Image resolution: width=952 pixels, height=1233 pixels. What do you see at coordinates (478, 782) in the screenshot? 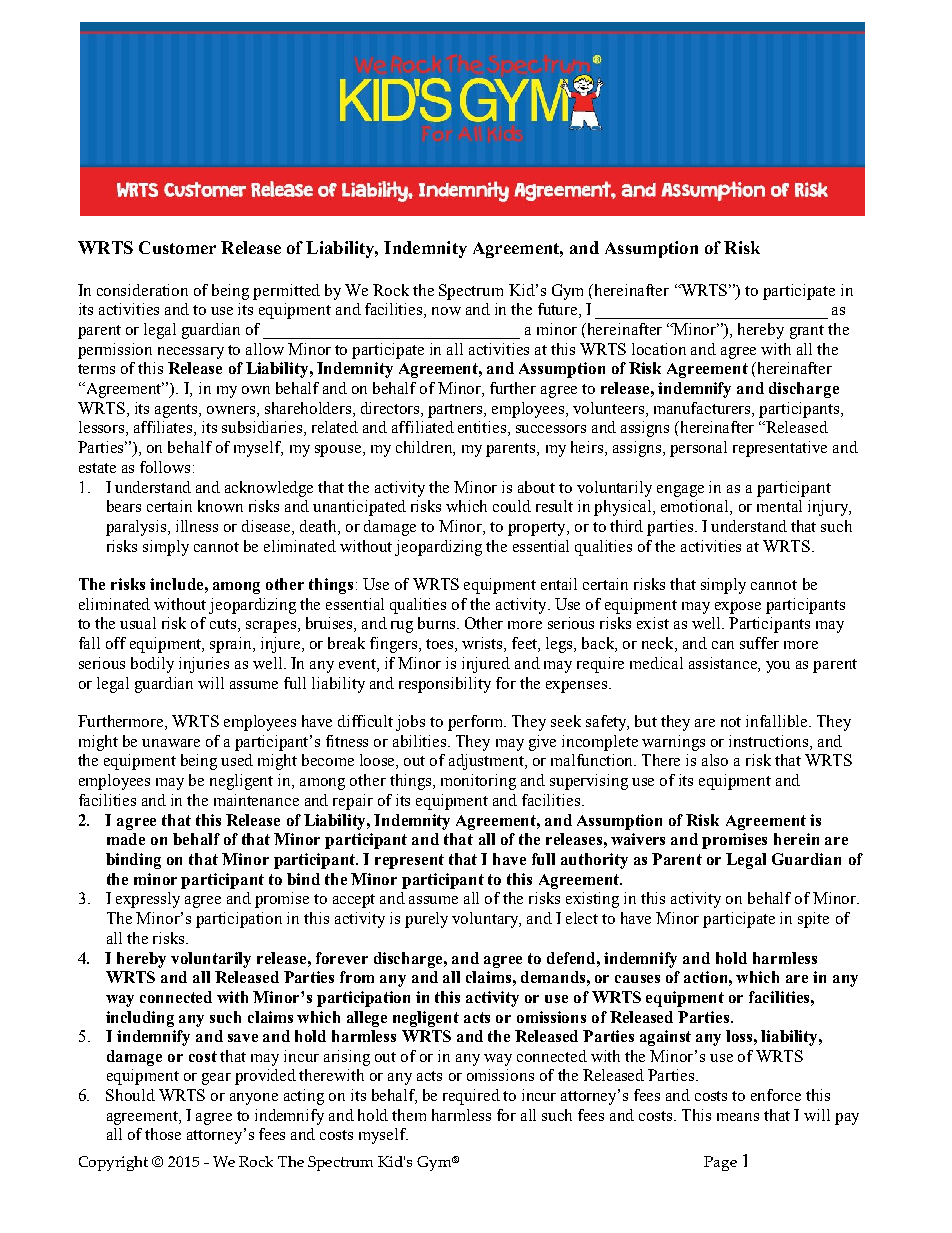
I see `monitoring` at bounding box center [478, 782].
